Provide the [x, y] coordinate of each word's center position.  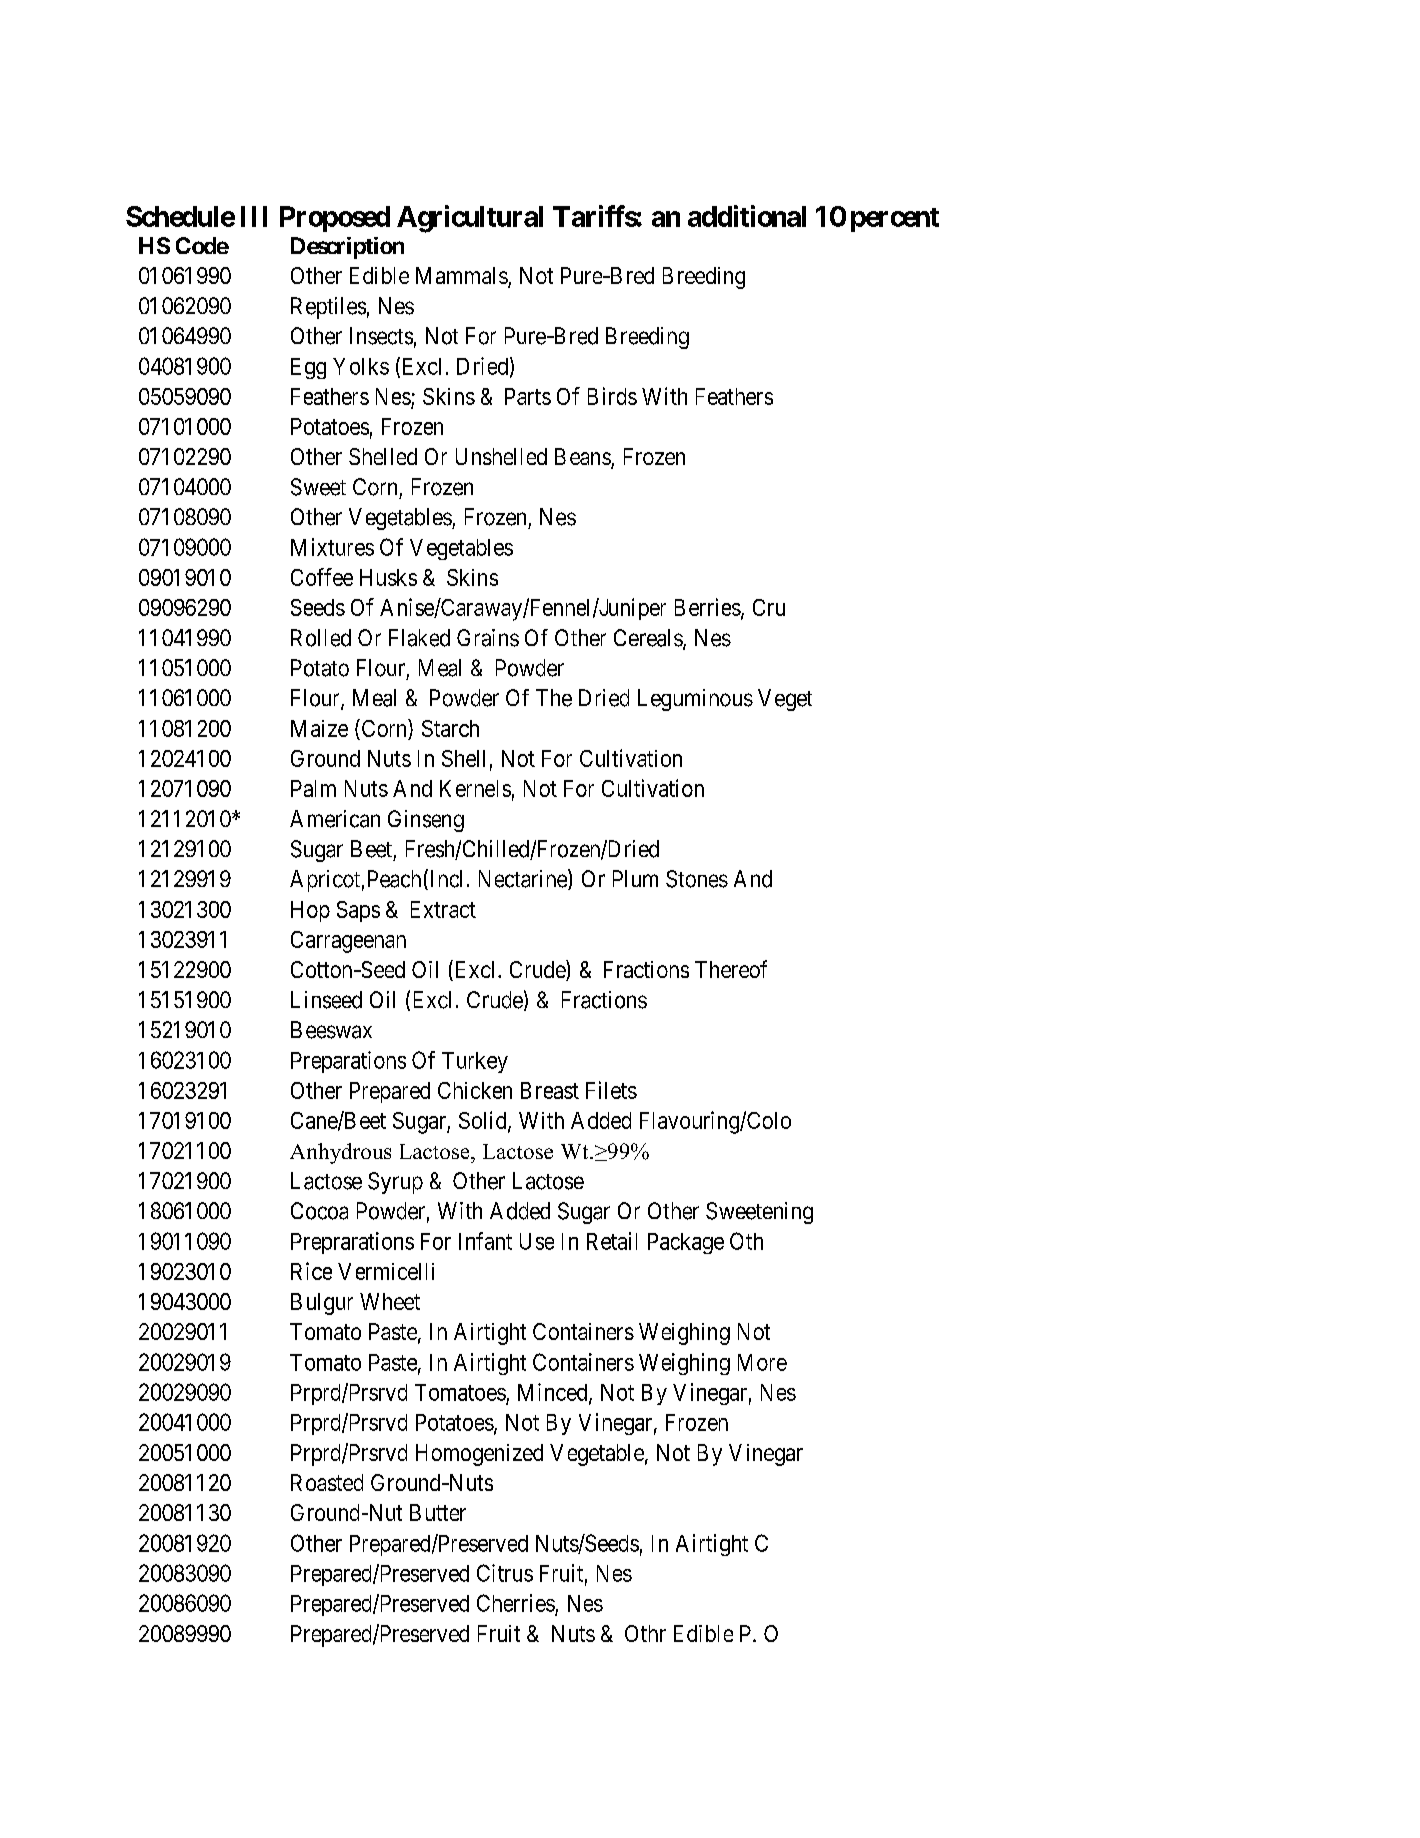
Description [347, 248]
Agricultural [470, 219]
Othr [645, 1633]
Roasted [327, 1482]
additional [747, 216]
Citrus [505, 1573]
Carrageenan [348, 942]
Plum [635, 878]
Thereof [731, 969]
